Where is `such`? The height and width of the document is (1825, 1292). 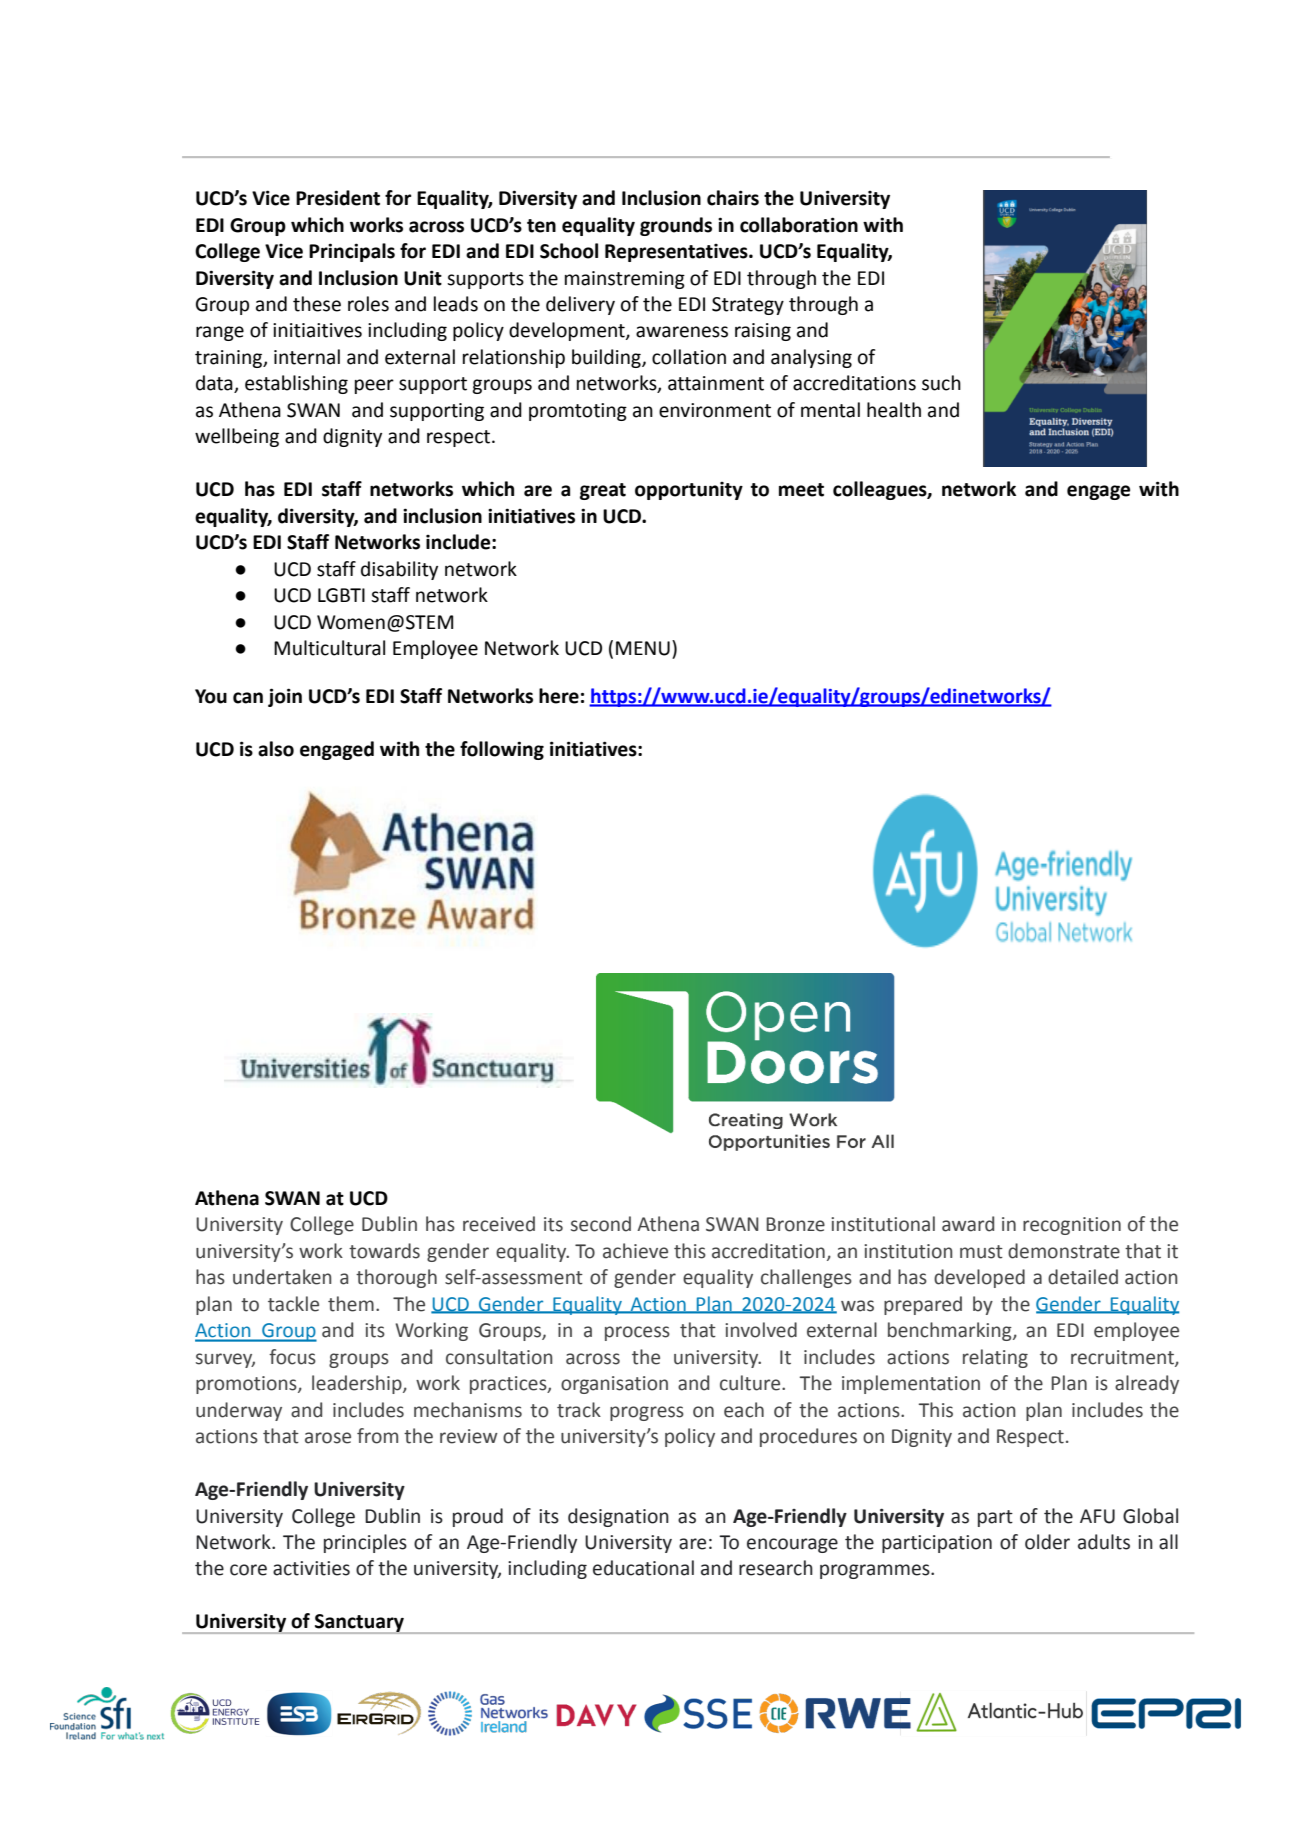 such is located at coordinates (941, 383).
